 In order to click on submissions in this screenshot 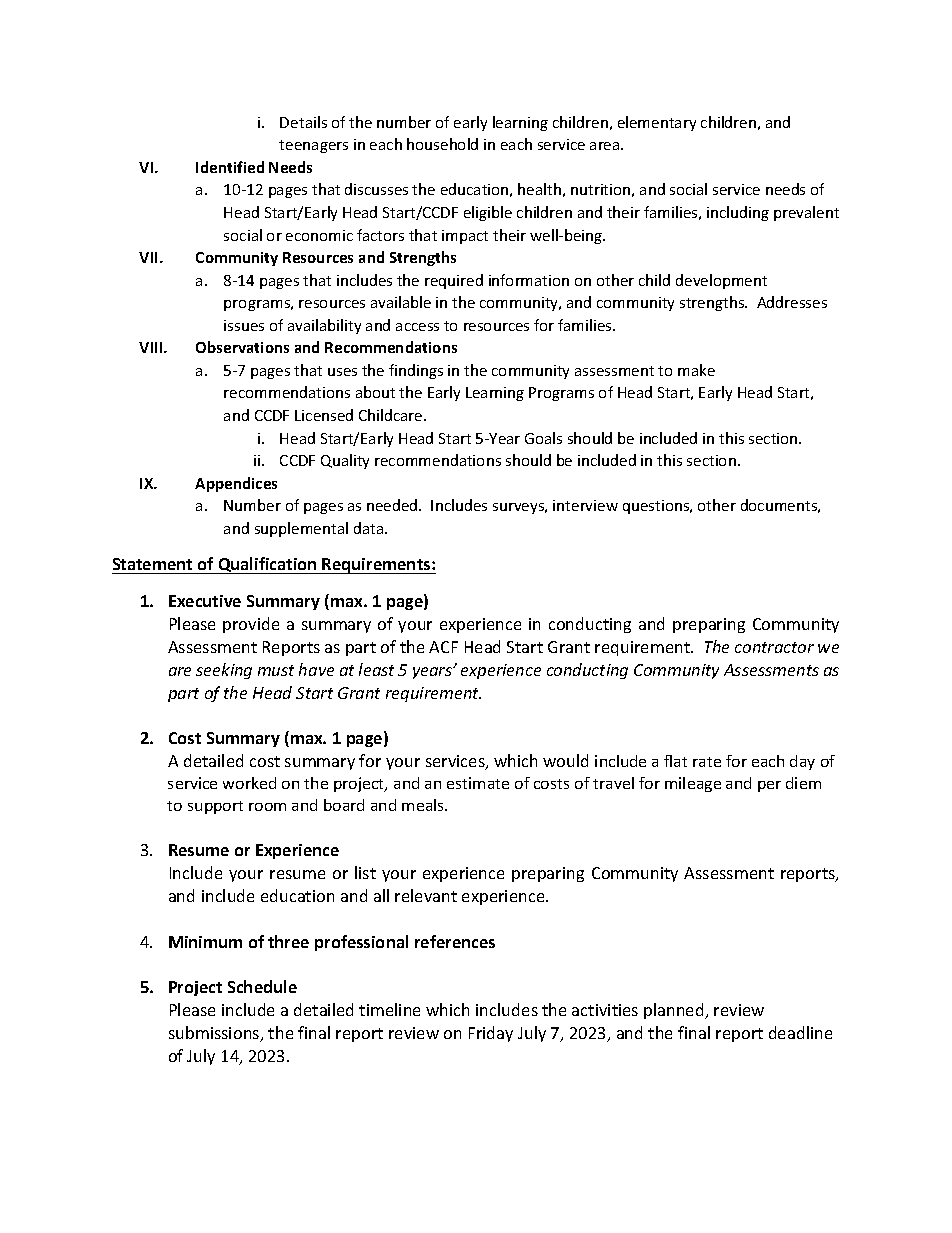, I will do `click(215, 1034)`.
